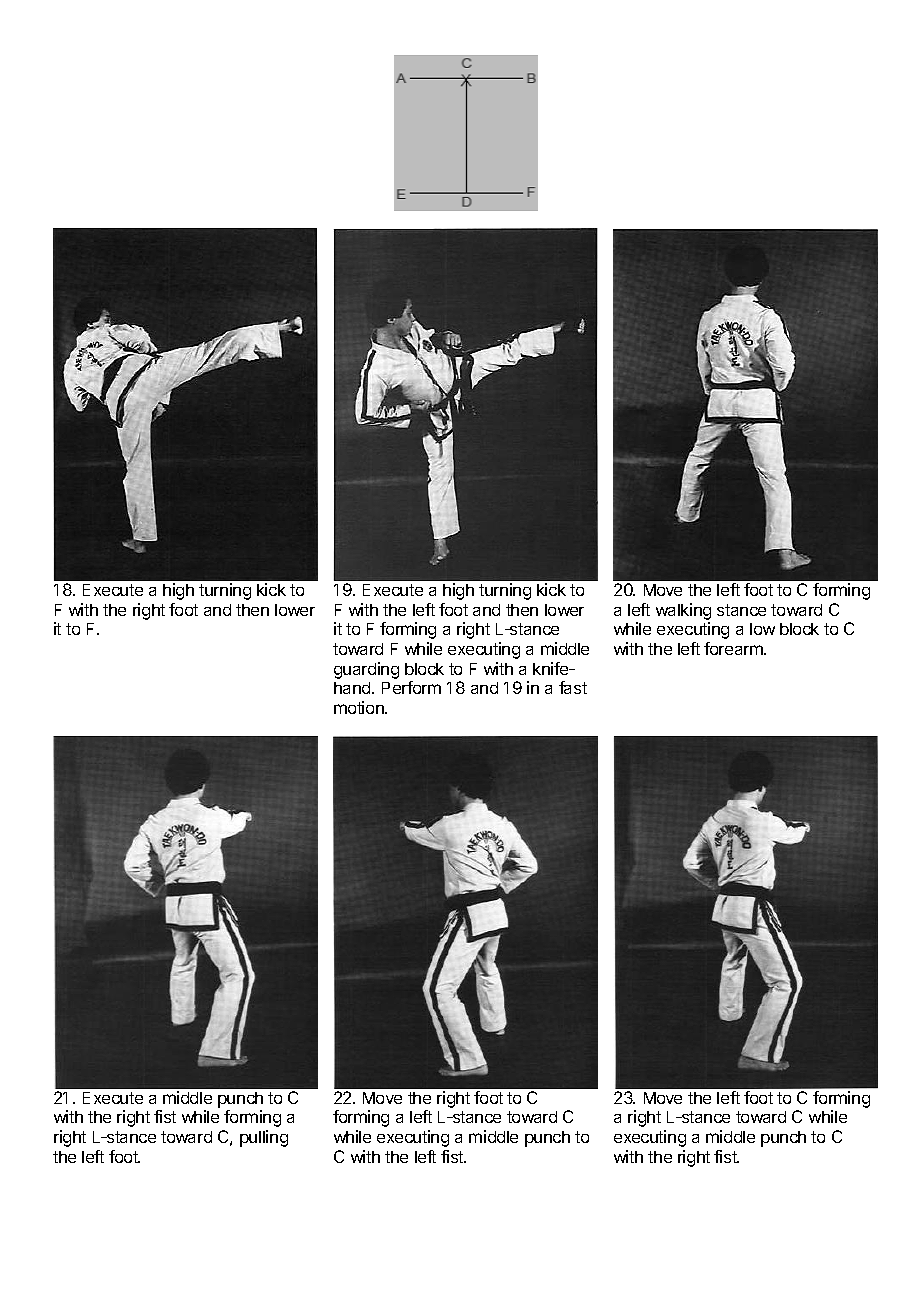 This image has width=924, height=1308. I want to click on guarding, so click(366, 670).
